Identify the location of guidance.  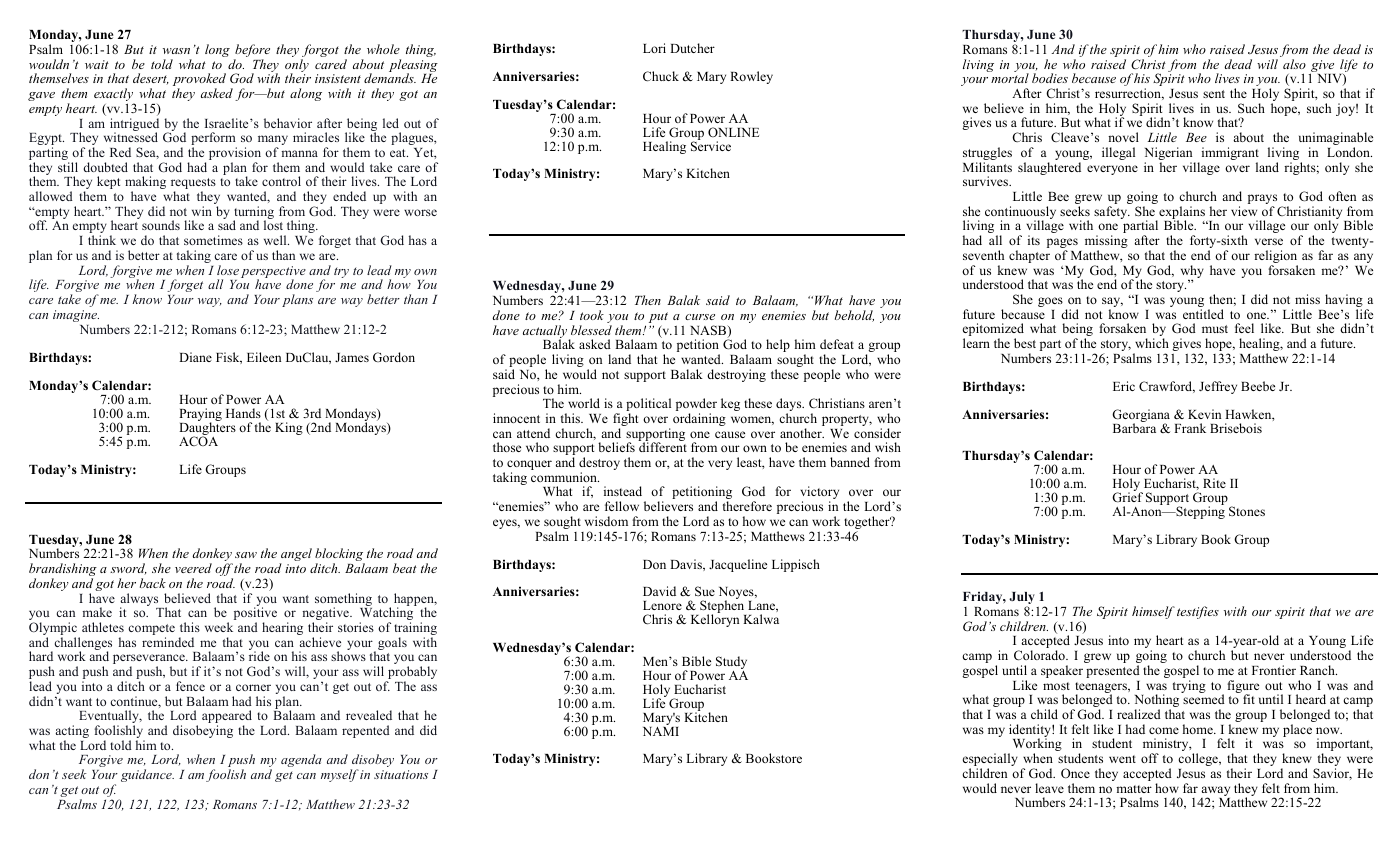
(147, 775).
